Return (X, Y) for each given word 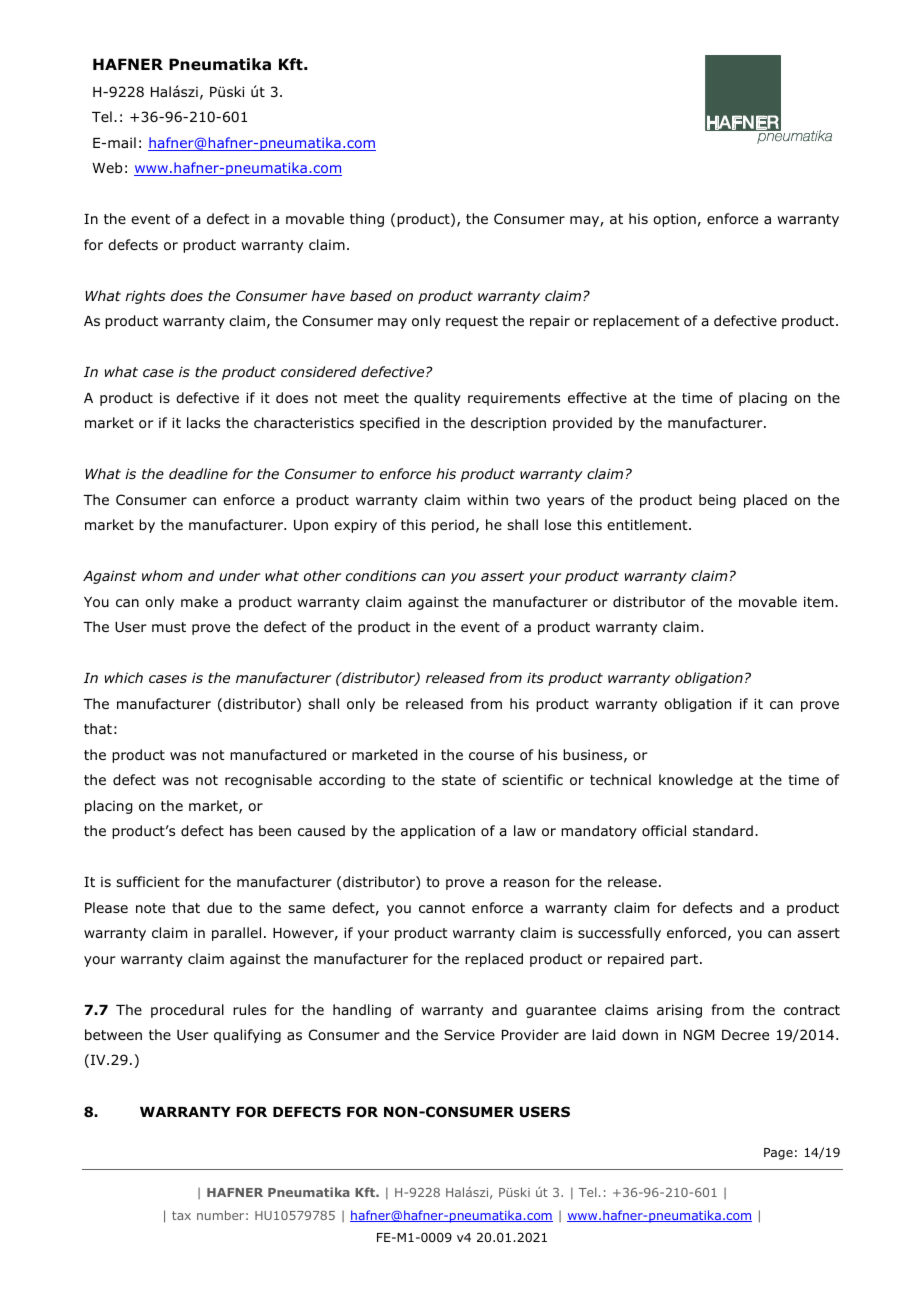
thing (367, 220)
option (674, 220)
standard (723, 830)
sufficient (148, 881)
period (453, 526)
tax (181, 1215)
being (717, 501)
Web (107, 167)
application (438, 832)
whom (162, 575)
